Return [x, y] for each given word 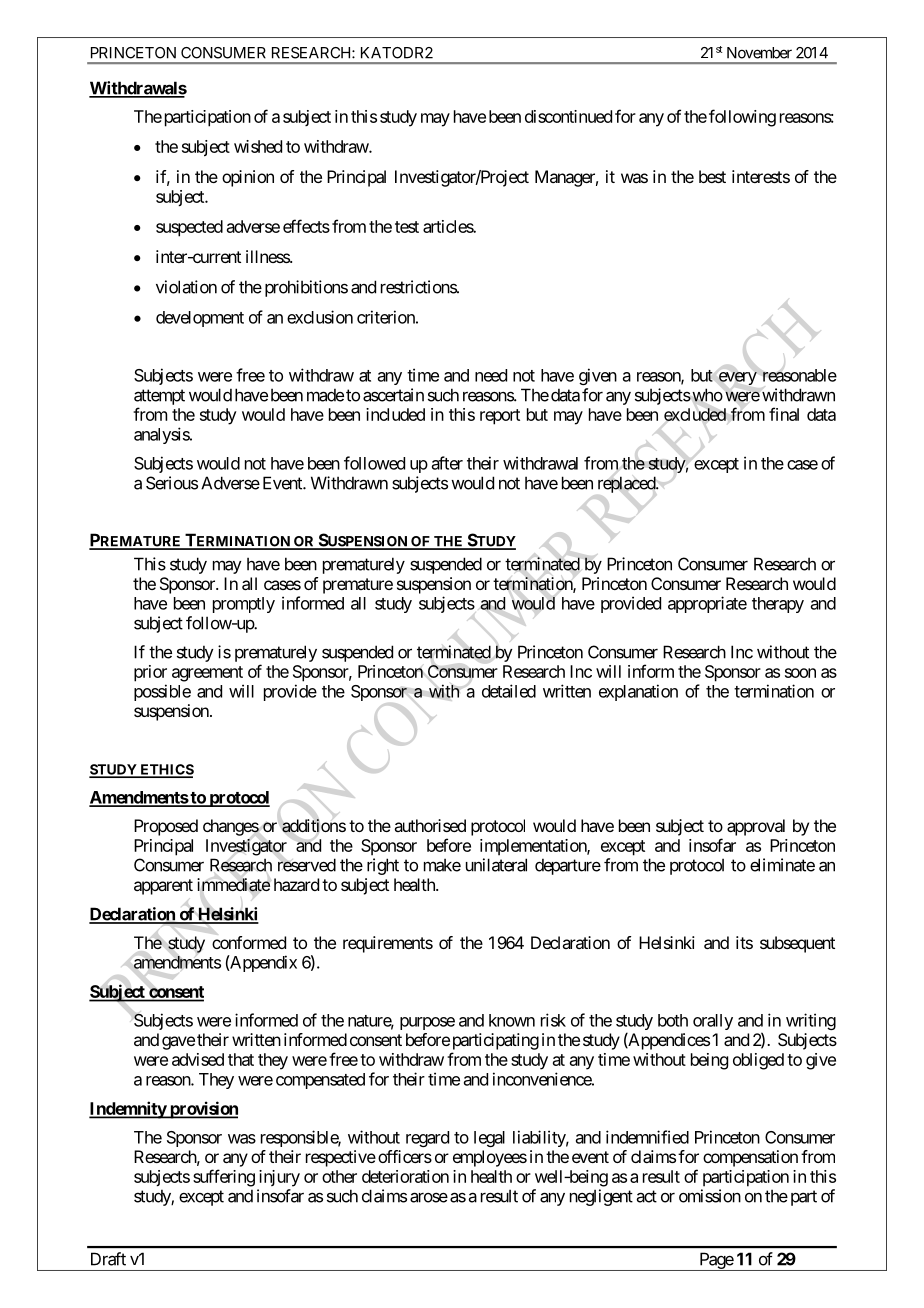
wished [258, 146]
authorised [430, 825]
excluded [695, 414]
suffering [224, 1178]
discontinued [568, 116]
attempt [159, 397]
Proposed [166, 827]
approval [756, 827]
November [759, 53]
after [447, 463]
